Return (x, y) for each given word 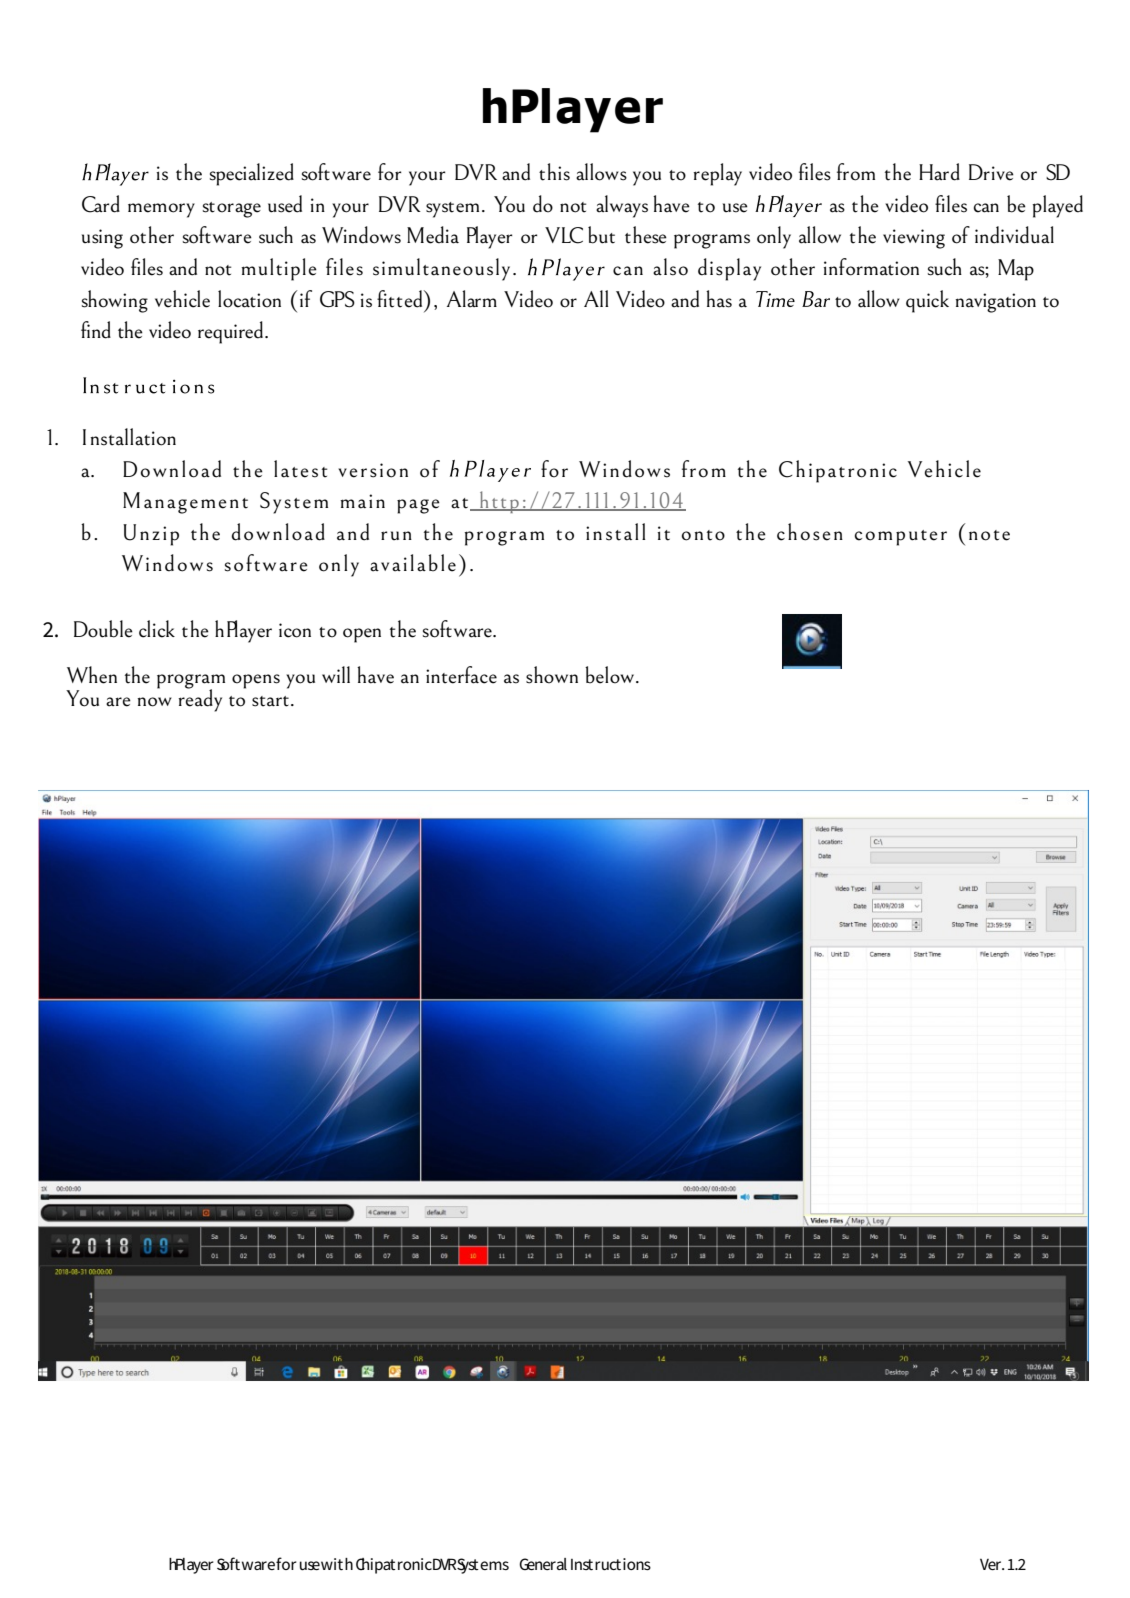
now (155, 702)
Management (185, 503)
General (543, 1564)
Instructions (611, 1564)
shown (552, 675)
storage (232, 210)
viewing (914, 239)
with (337, 1564)
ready (200, 699)
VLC (564, 235)
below (611, 675)
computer (901, 538)
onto (703, 535)
